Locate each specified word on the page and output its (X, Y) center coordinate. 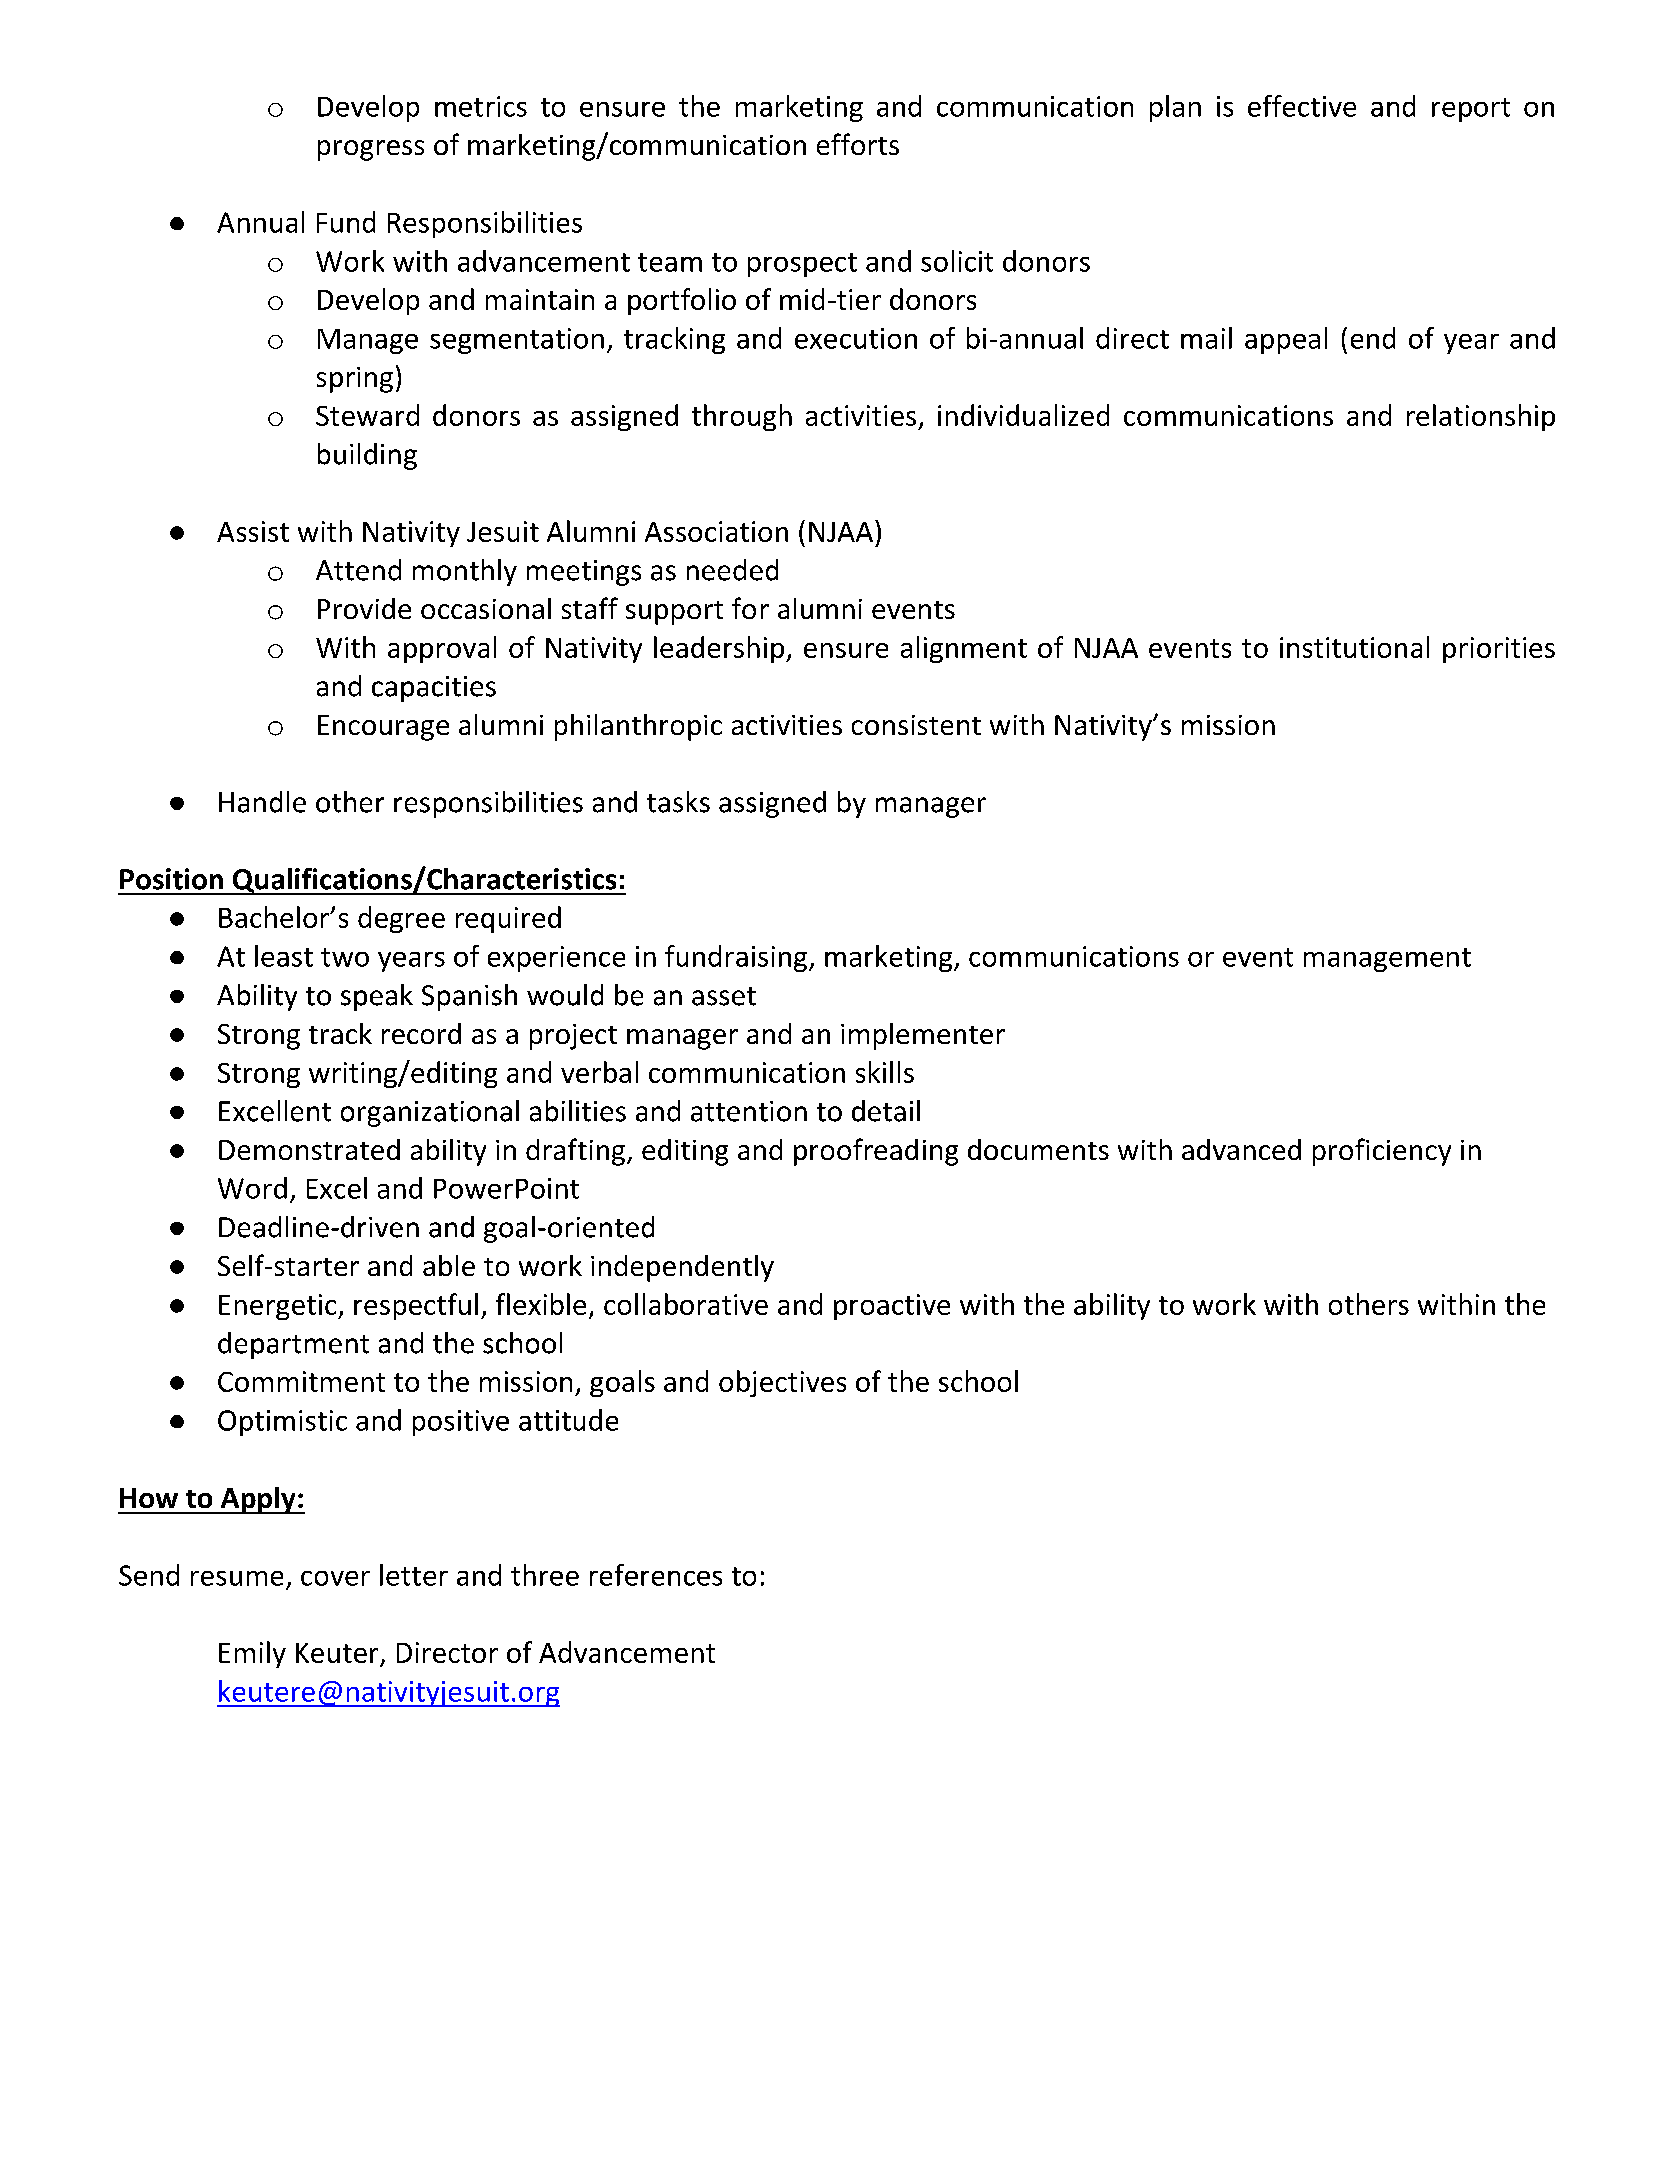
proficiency (1382, 1152)
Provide (364, 608)
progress (371, 150)
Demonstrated (309, 1149)
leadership (720, 649)
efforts (858, 144)
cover (335, 1578)
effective (1302, 106)
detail (886, 1111)
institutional (1354, 647)
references (656, 1575)
